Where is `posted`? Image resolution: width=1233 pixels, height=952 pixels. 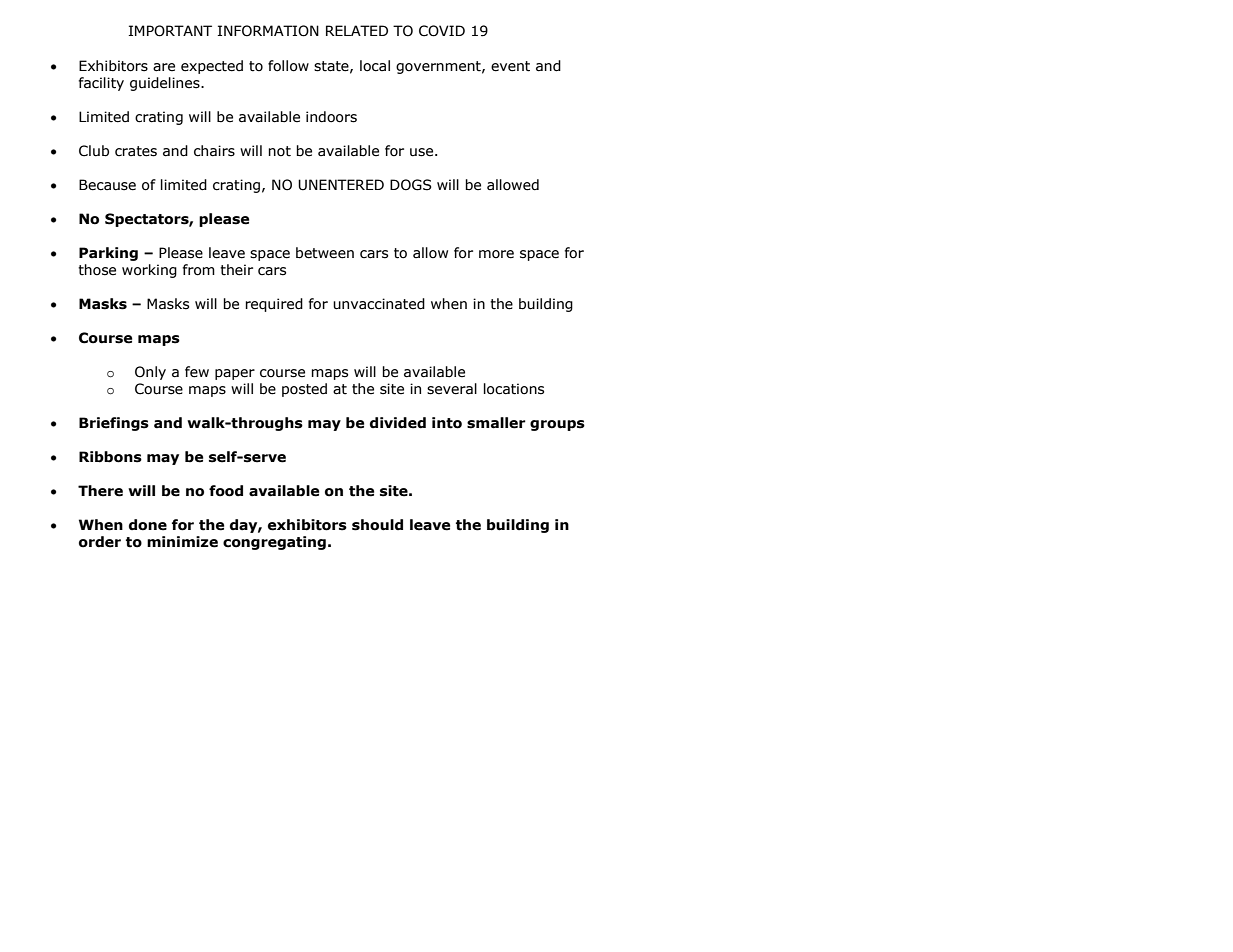 posted is located at coordinates (304, 390).
